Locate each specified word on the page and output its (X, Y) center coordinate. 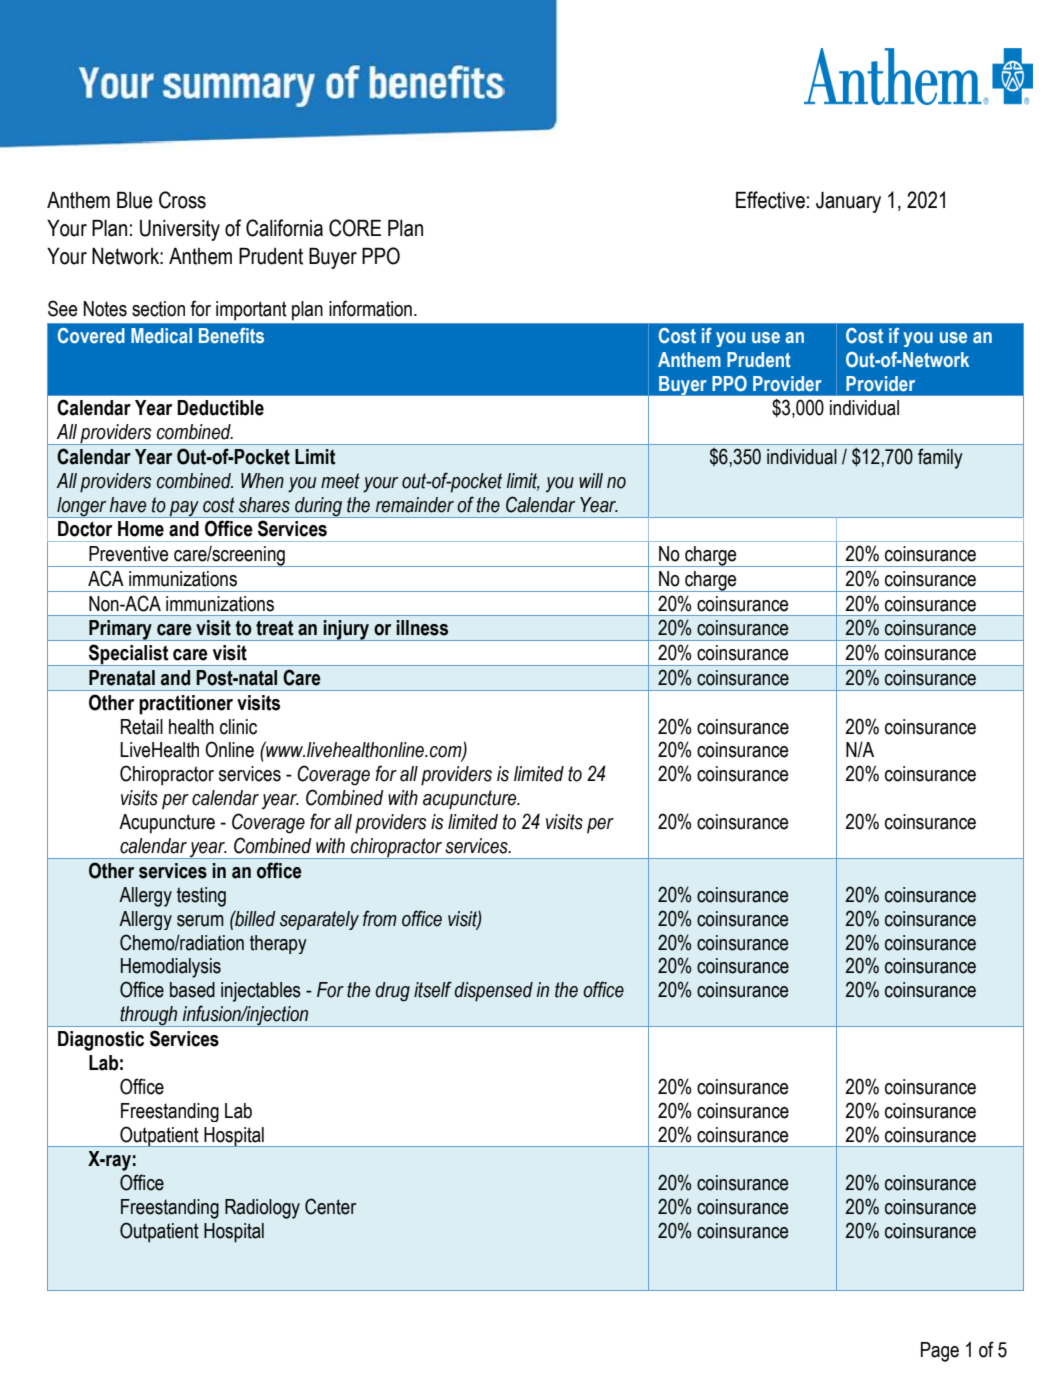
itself (433, 989)
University (180, 230)
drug (392, 992)
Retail (142, 727)
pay (184, 509)
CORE (355, 228)
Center (330, 1206)
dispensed (493, 992)
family (940, 458)
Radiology (262, 1209)
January (848, 202)
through (149, 1016)
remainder (415, 505)
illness (422, 628)
